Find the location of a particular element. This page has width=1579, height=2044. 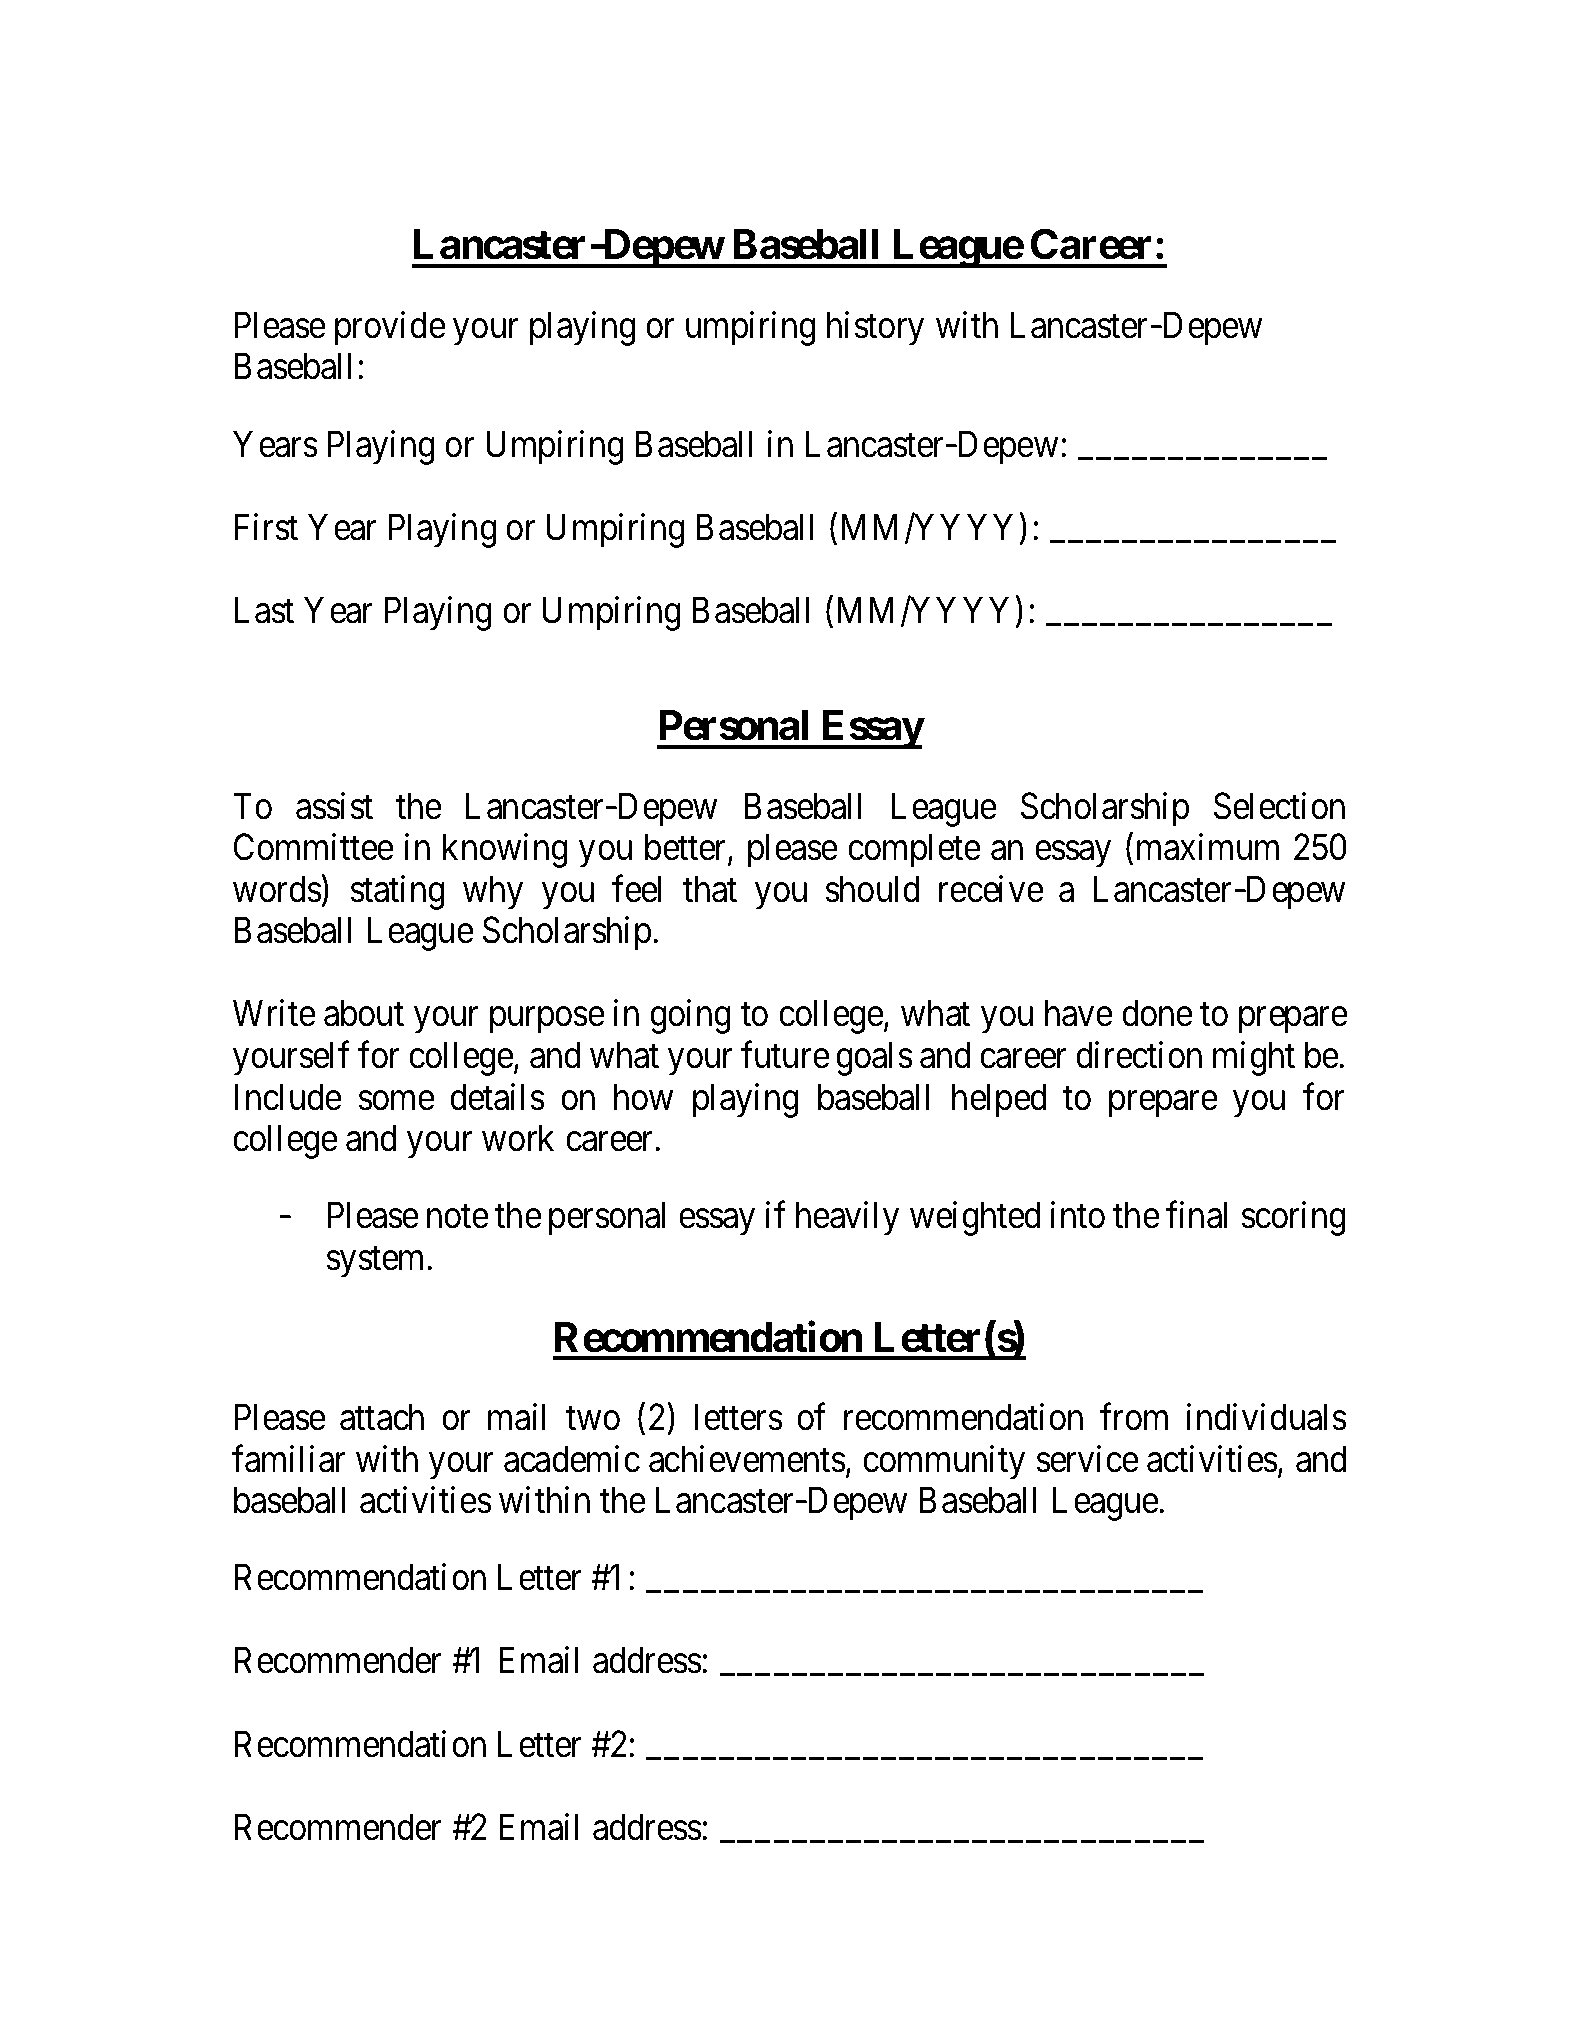

from is located at coordinates (1134, 1417).
